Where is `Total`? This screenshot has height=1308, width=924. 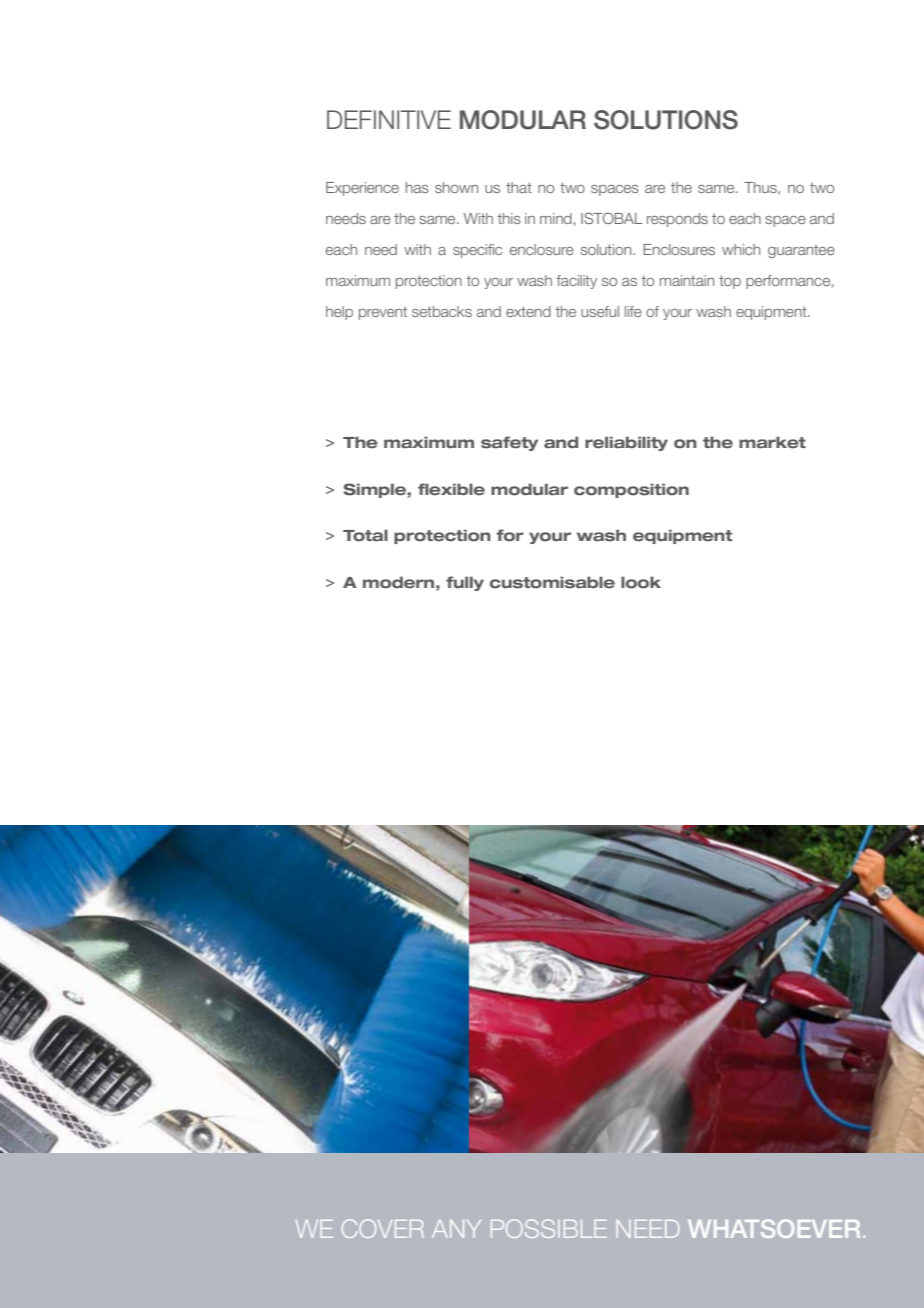 Total is located at coordinates (365, 535).
